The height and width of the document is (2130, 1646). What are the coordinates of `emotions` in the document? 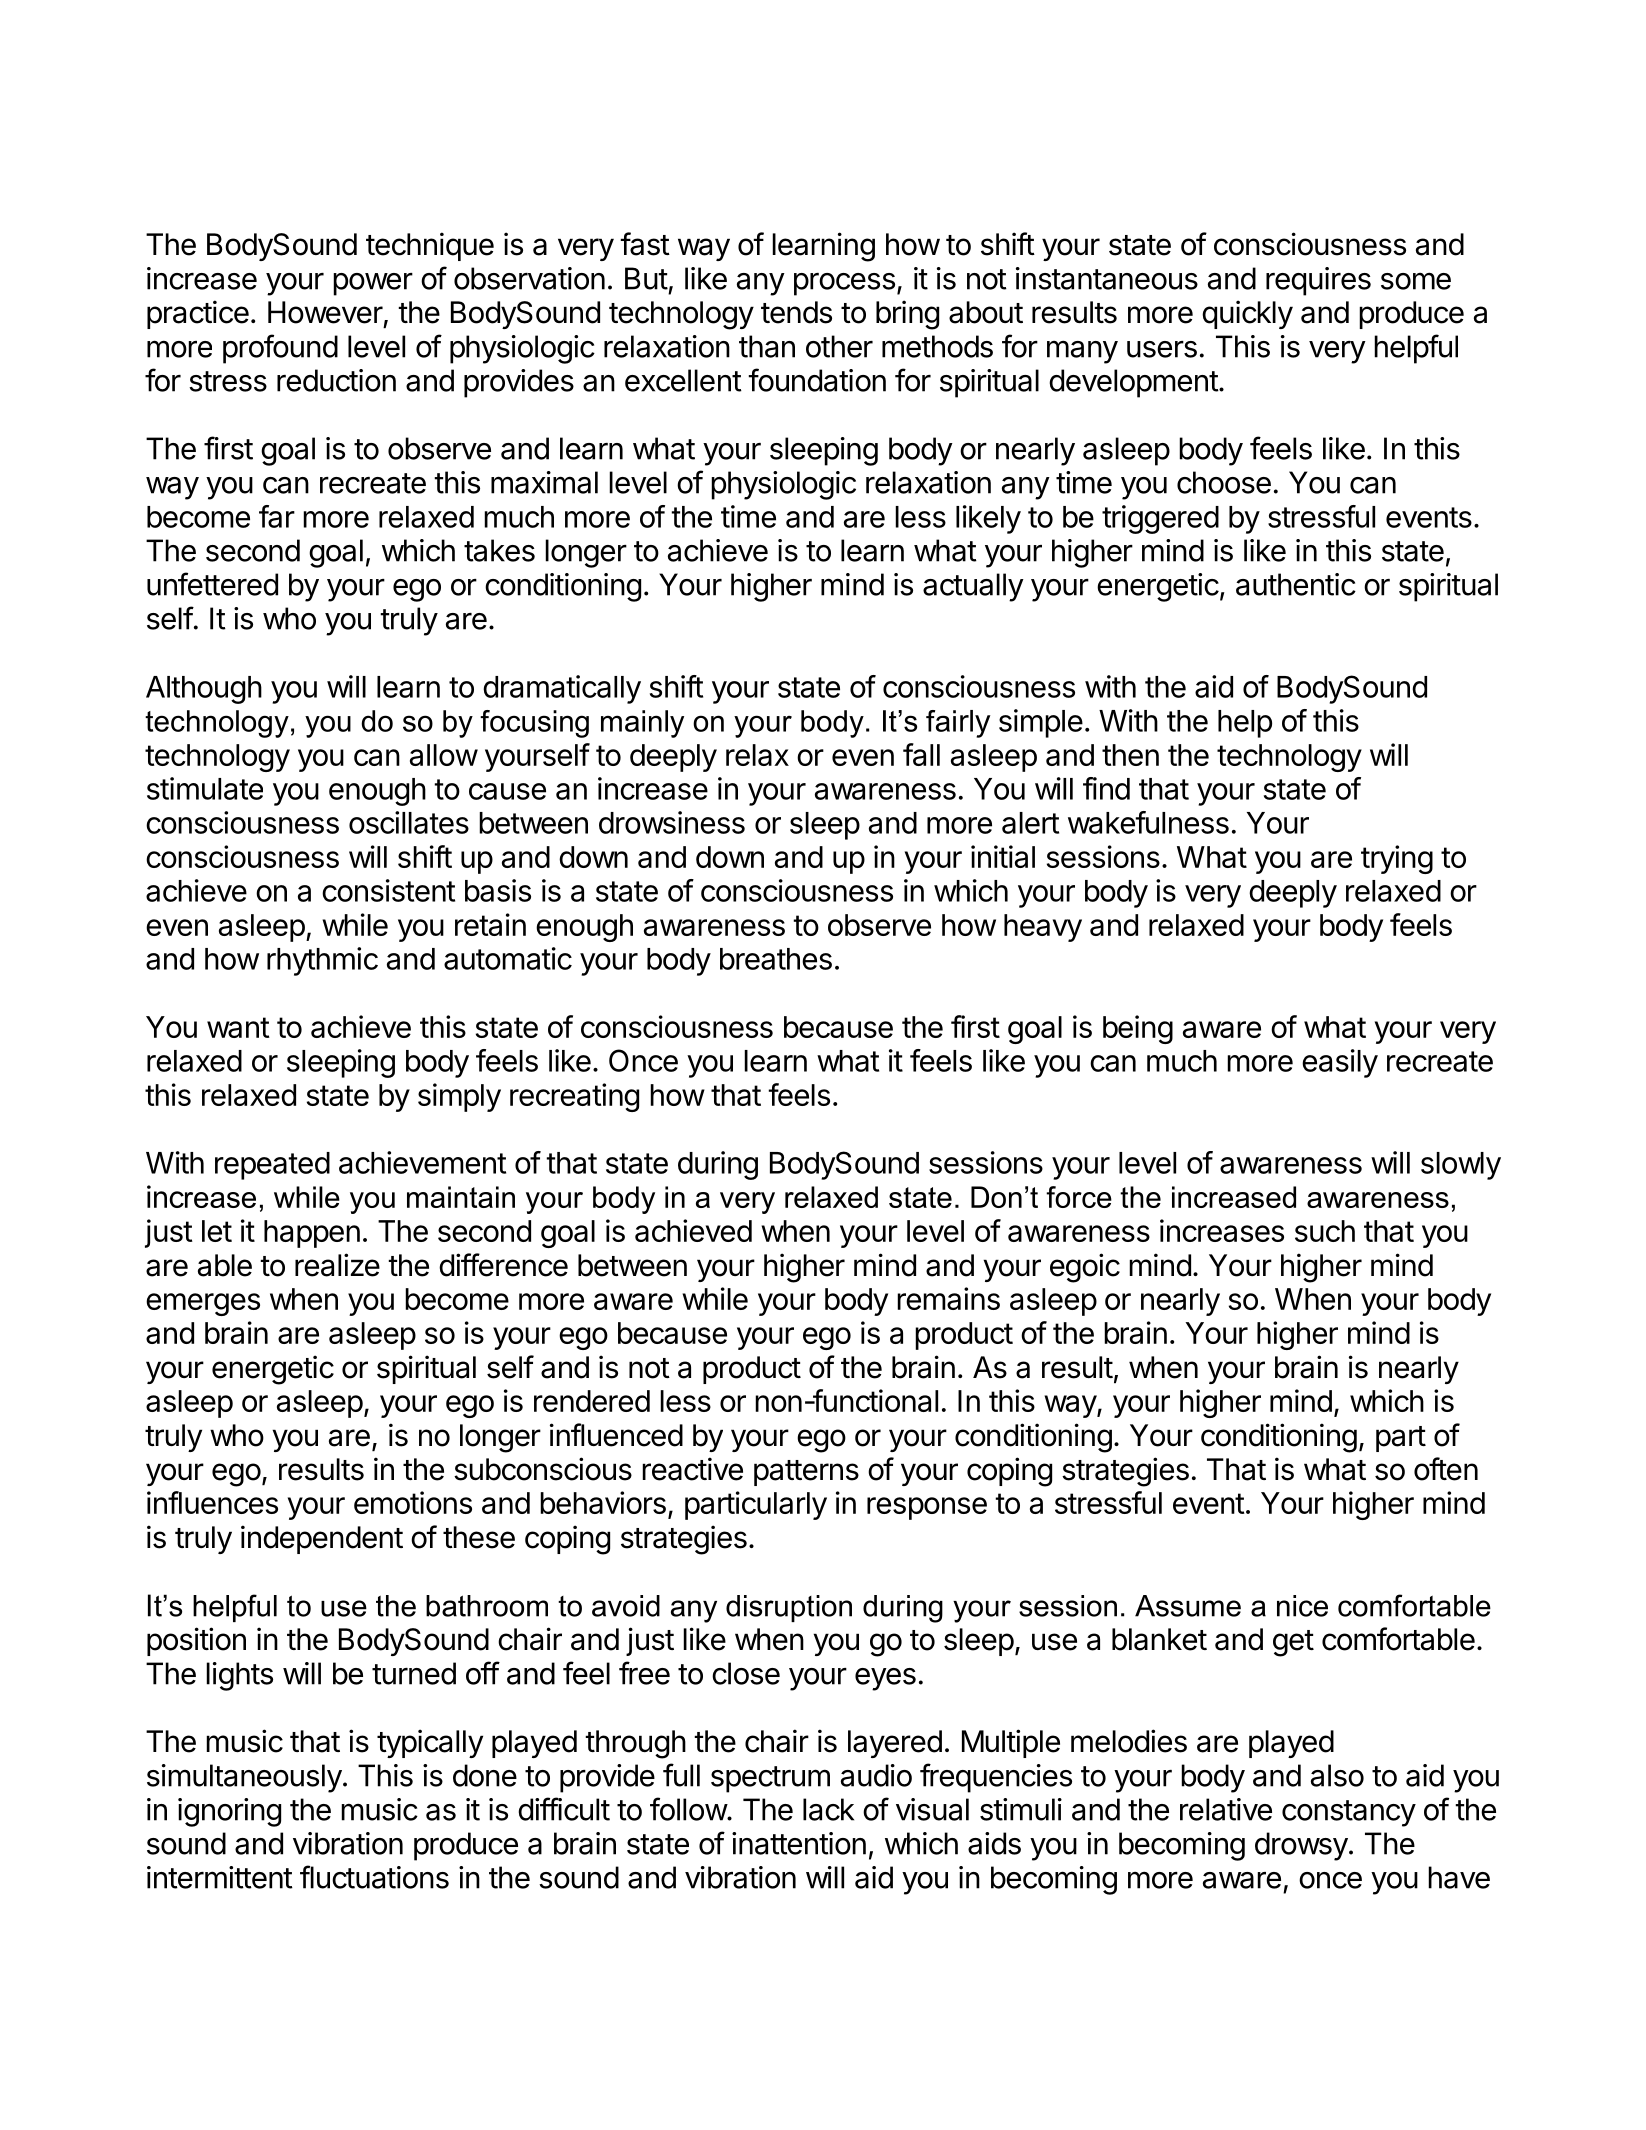 It's located at (413, 1502).
